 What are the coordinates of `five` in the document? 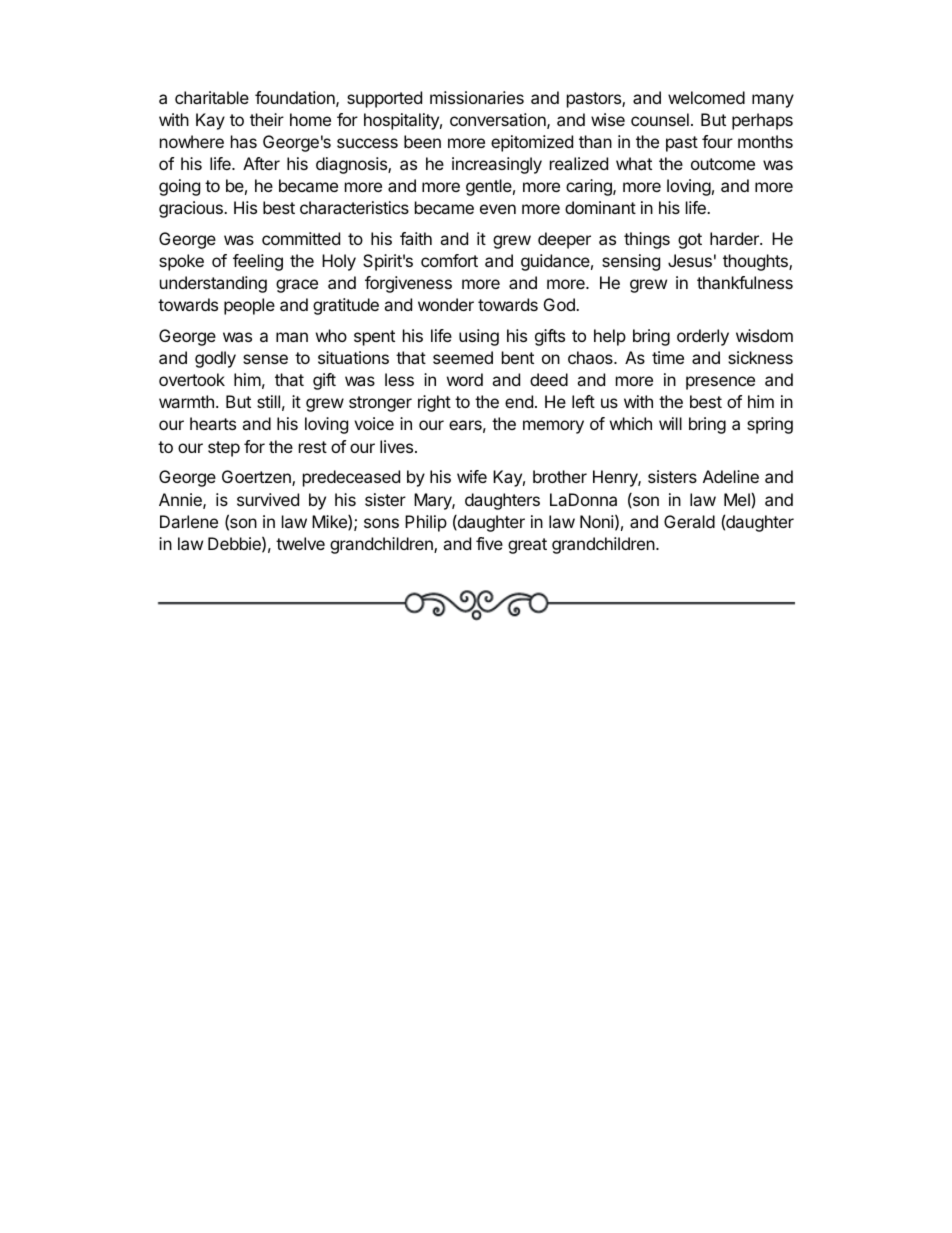 It's located at (489, 543).
